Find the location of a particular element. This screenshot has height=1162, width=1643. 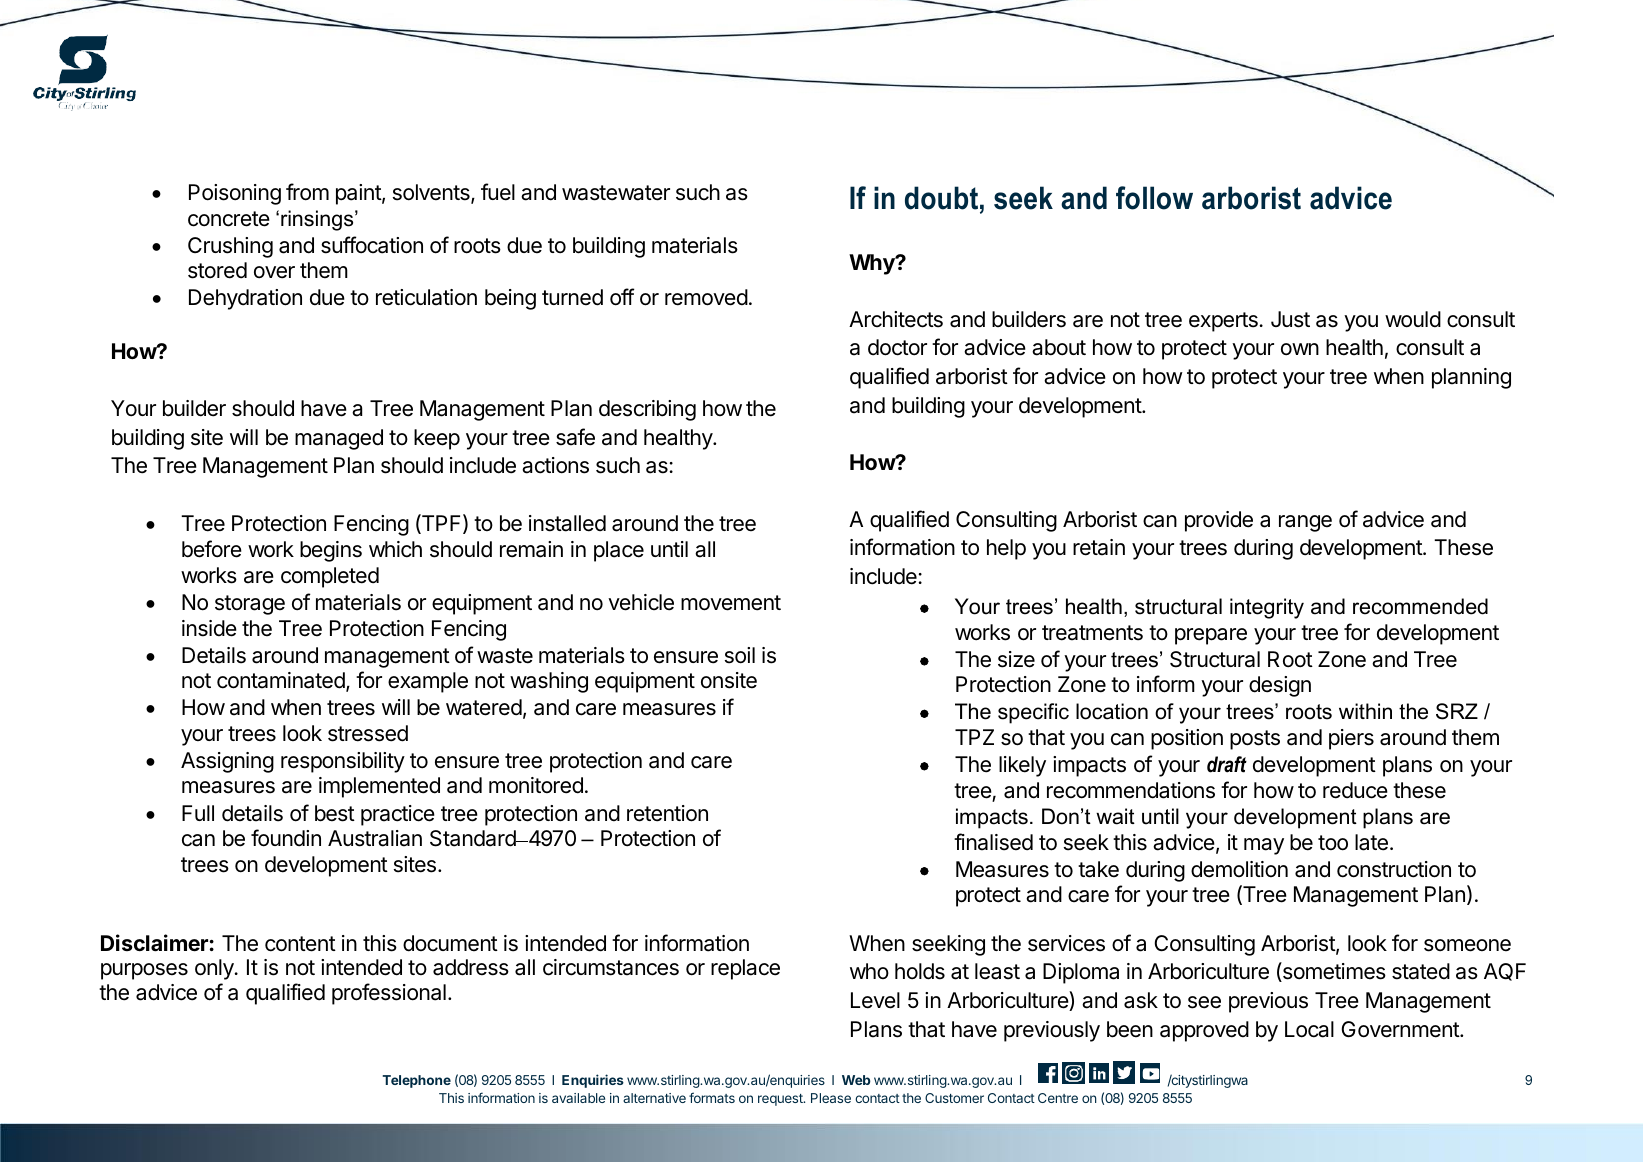

prepare is located at coordinates (1211, 636).
